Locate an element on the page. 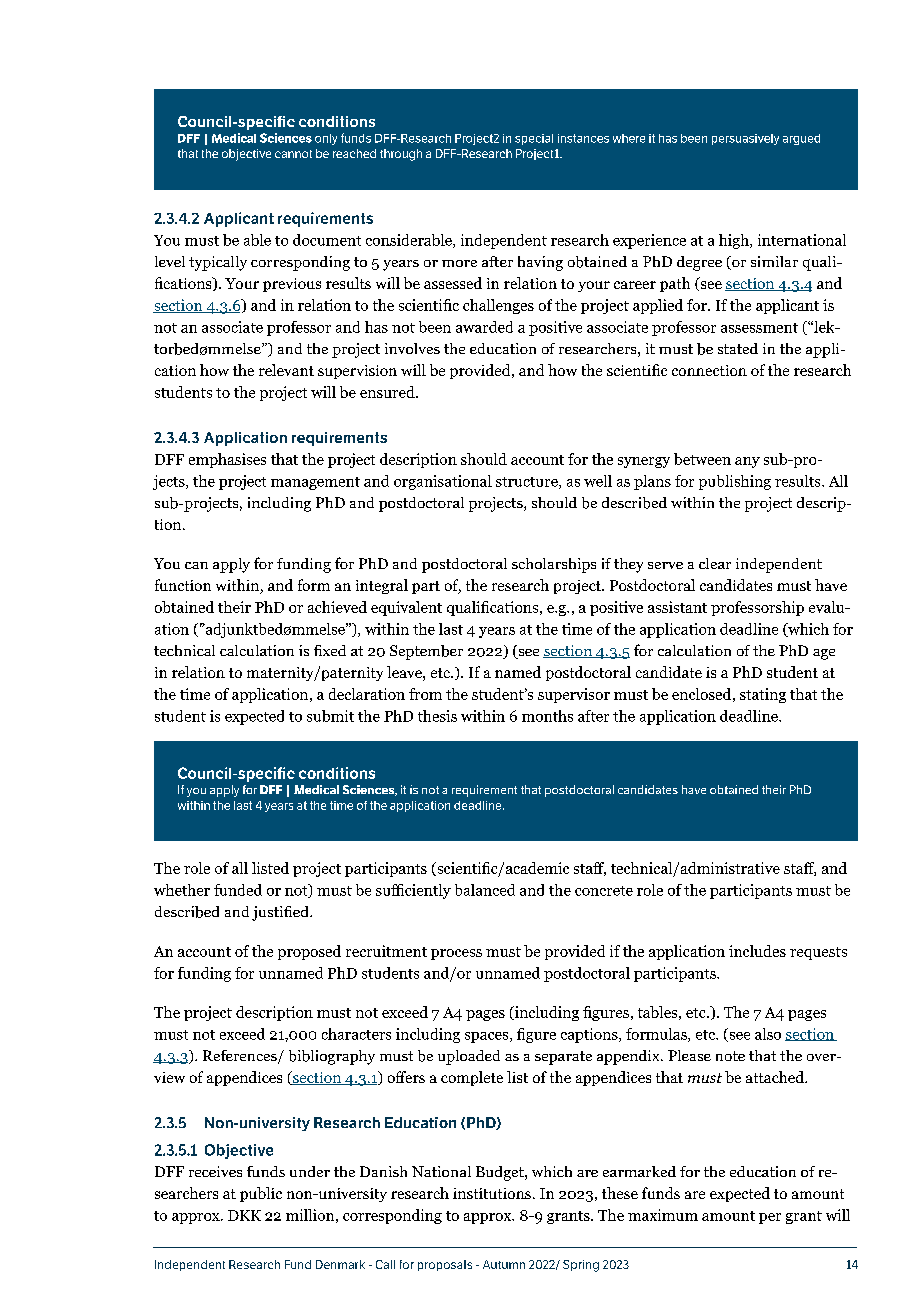  special is located at coordinates (534, 139).
